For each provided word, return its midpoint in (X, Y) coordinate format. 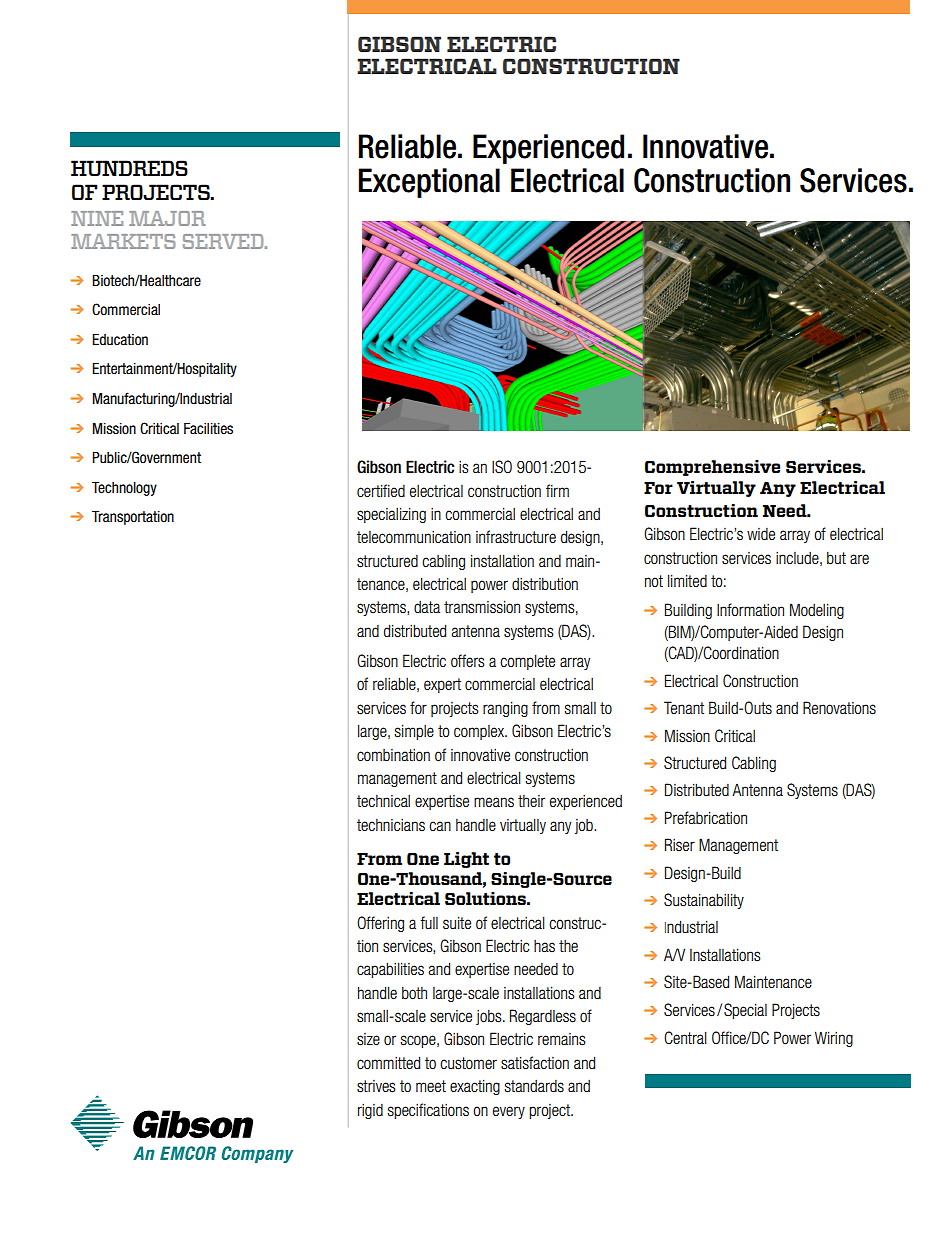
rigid (370, 1111)
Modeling (817, 611)
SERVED (224, 241)
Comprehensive (712, 468)
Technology (124, 489)
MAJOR (167, 218)
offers (468, 661)
